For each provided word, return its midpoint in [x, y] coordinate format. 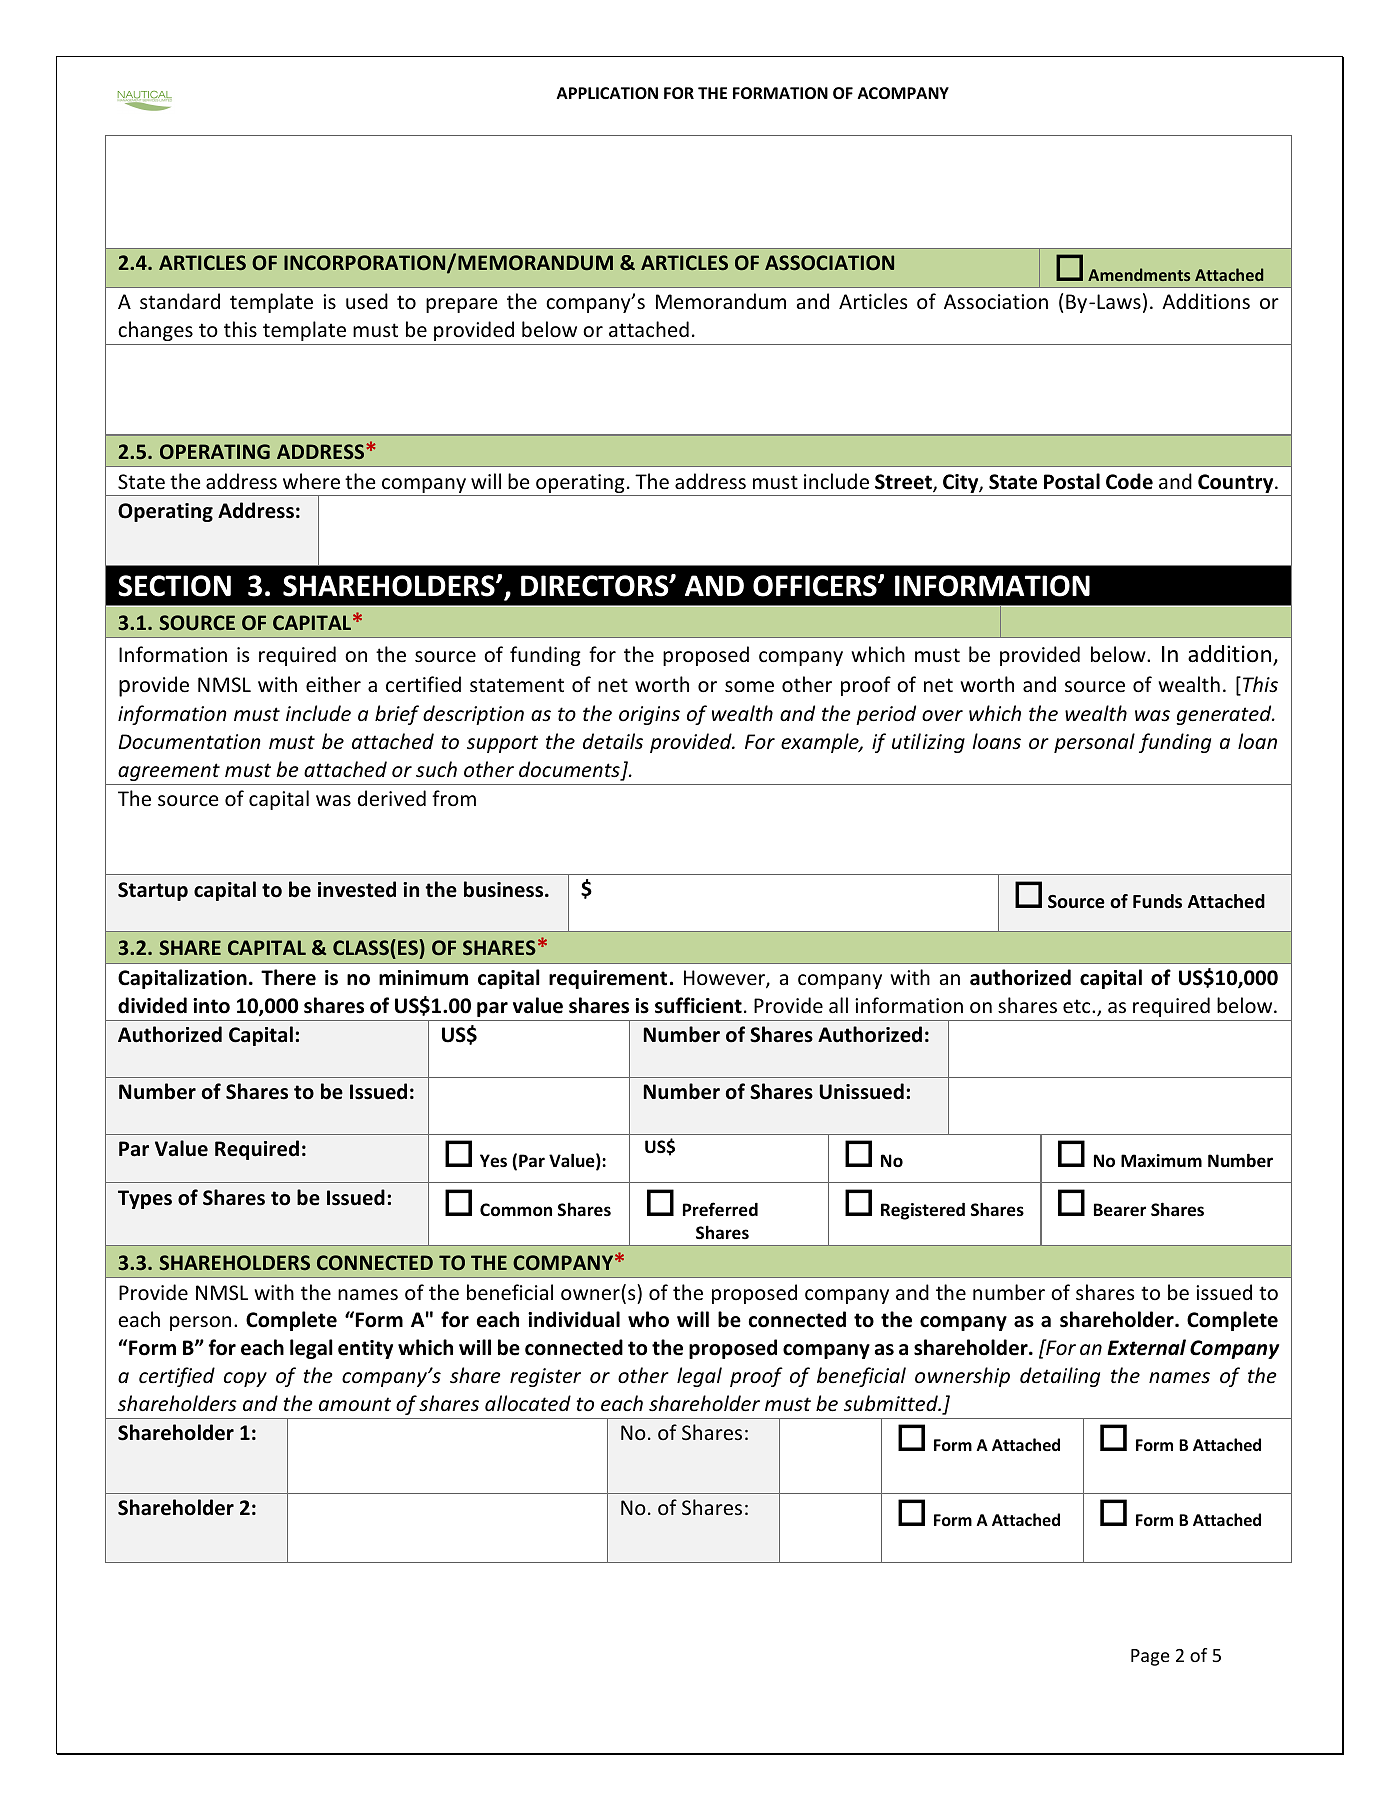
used [367, 301]
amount [355, 1404]
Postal [1072, 481]
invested [357, 889]
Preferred [720, 1209]
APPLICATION [607, 93]
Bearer [1120, 1210]
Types [145, 1199]
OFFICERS [816, 586]
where [311, 481]
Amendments [1139, 274]
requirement [608, 979]
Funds [1157, 901]
